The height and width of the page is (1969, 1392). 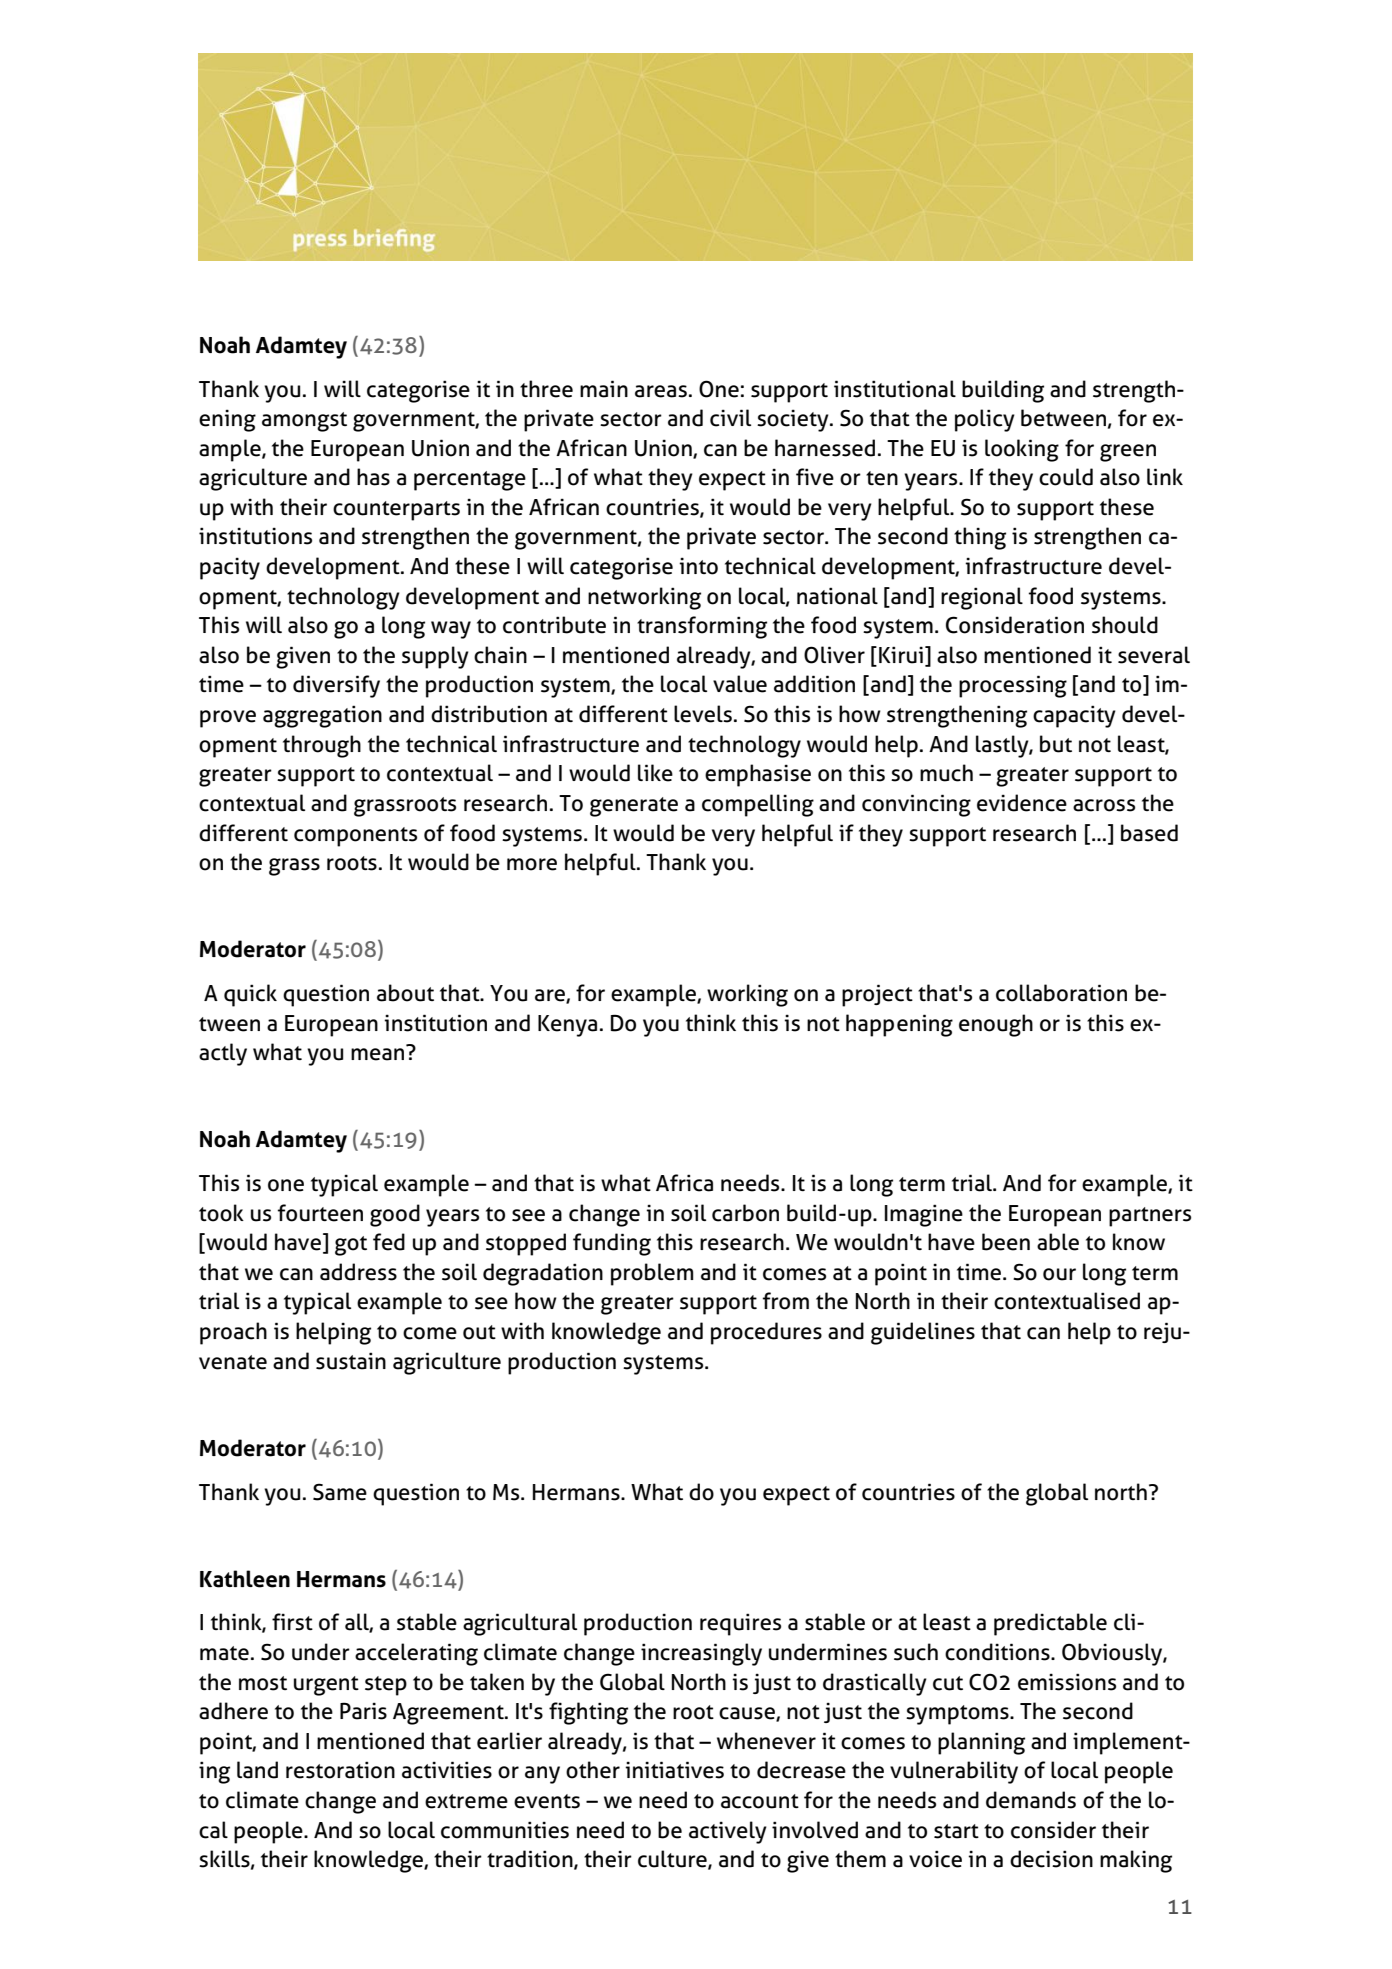 What do you see at coordinates (730, 418) in the page?
I see `civil` at bounding box center [730, 418].
